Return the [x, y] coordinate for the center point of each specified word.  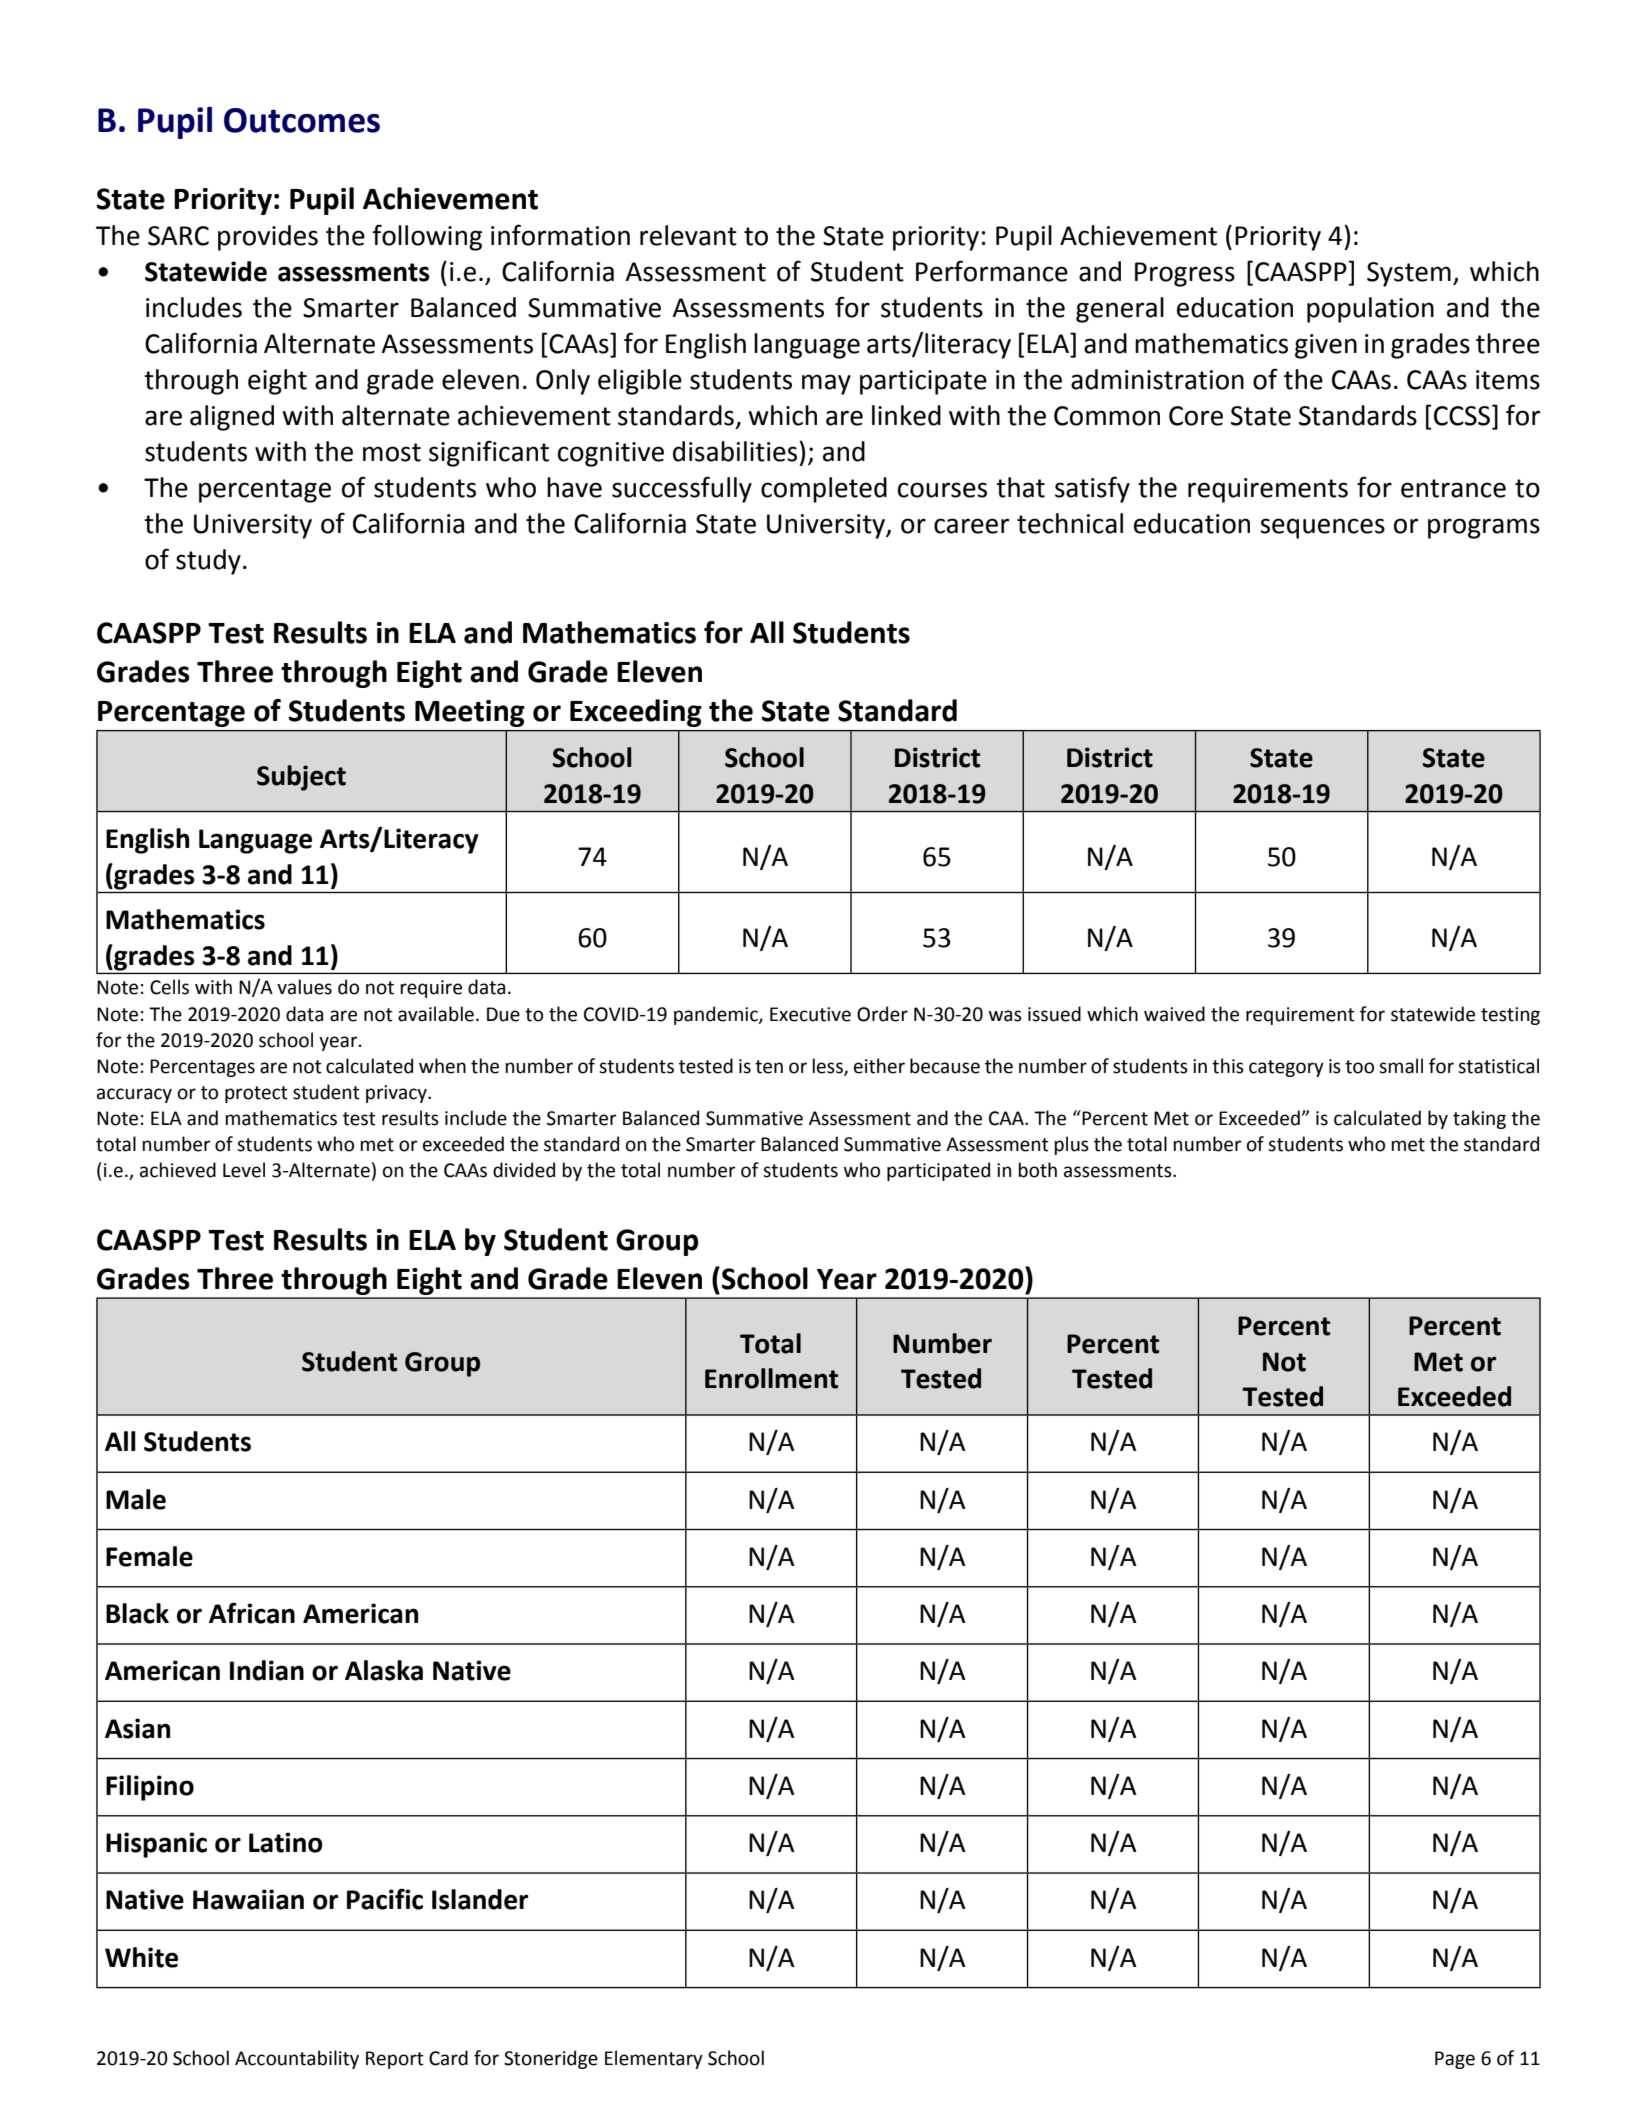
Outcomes [302, 120]
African [252, 1613]
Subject [301, 778]
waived [1174, 1014]
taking [1479, 1119]
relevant [688, 235]
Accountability [297, 2059]
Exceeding [636, 713]
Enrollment [771, 1378]
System [1409, 274]
